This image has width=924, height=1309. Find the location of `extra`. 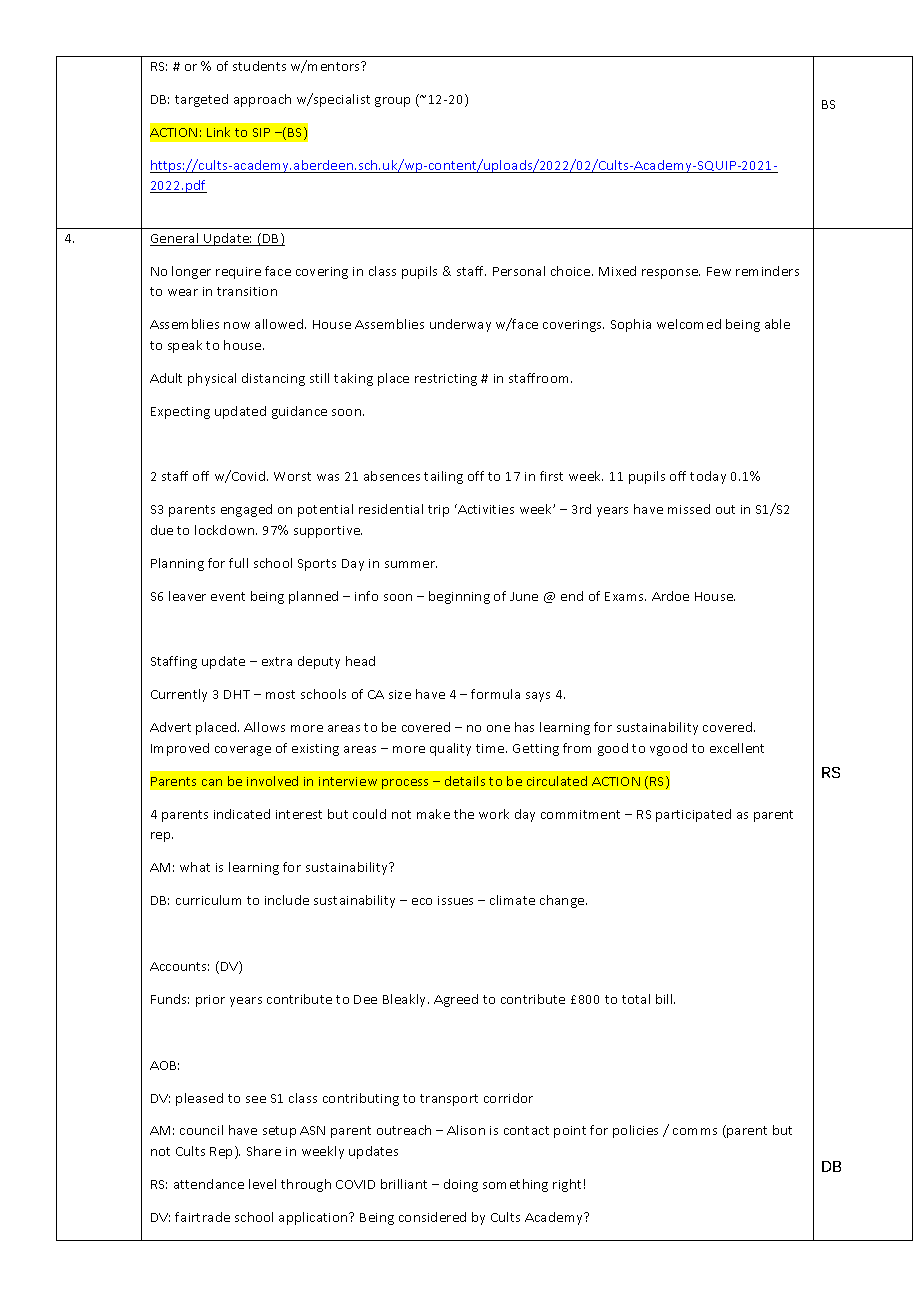

extra is located at coordinates (277, 661).
